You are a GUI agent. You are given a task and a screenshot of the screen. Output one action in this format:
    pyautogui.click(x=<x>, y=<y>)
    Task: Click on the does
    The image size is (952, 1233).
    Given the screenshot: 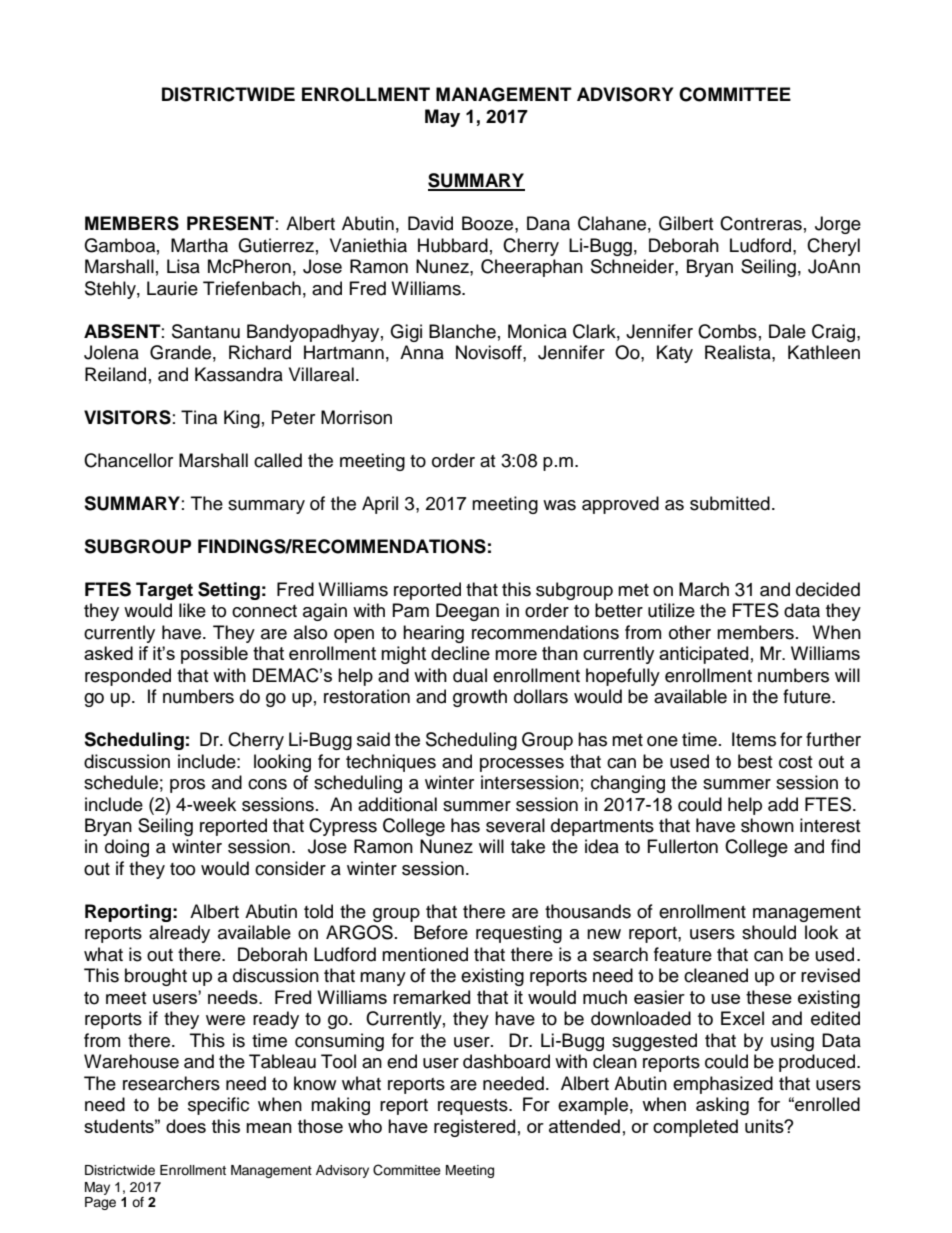 What is the action you would take?
    pyautogui.click(x=186, y=1126)
